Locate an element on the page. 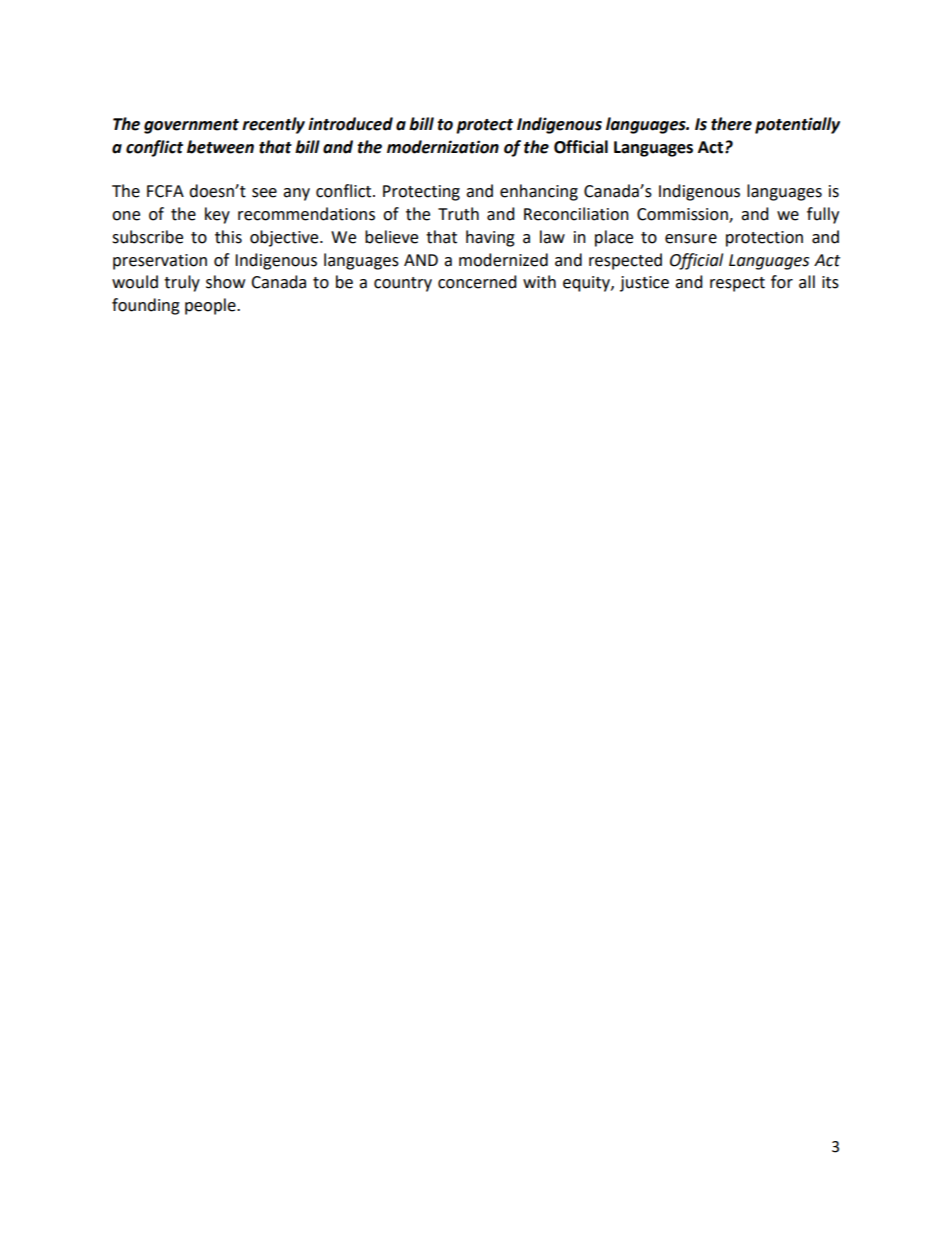  Commission is located at coordinates (683, 215).
